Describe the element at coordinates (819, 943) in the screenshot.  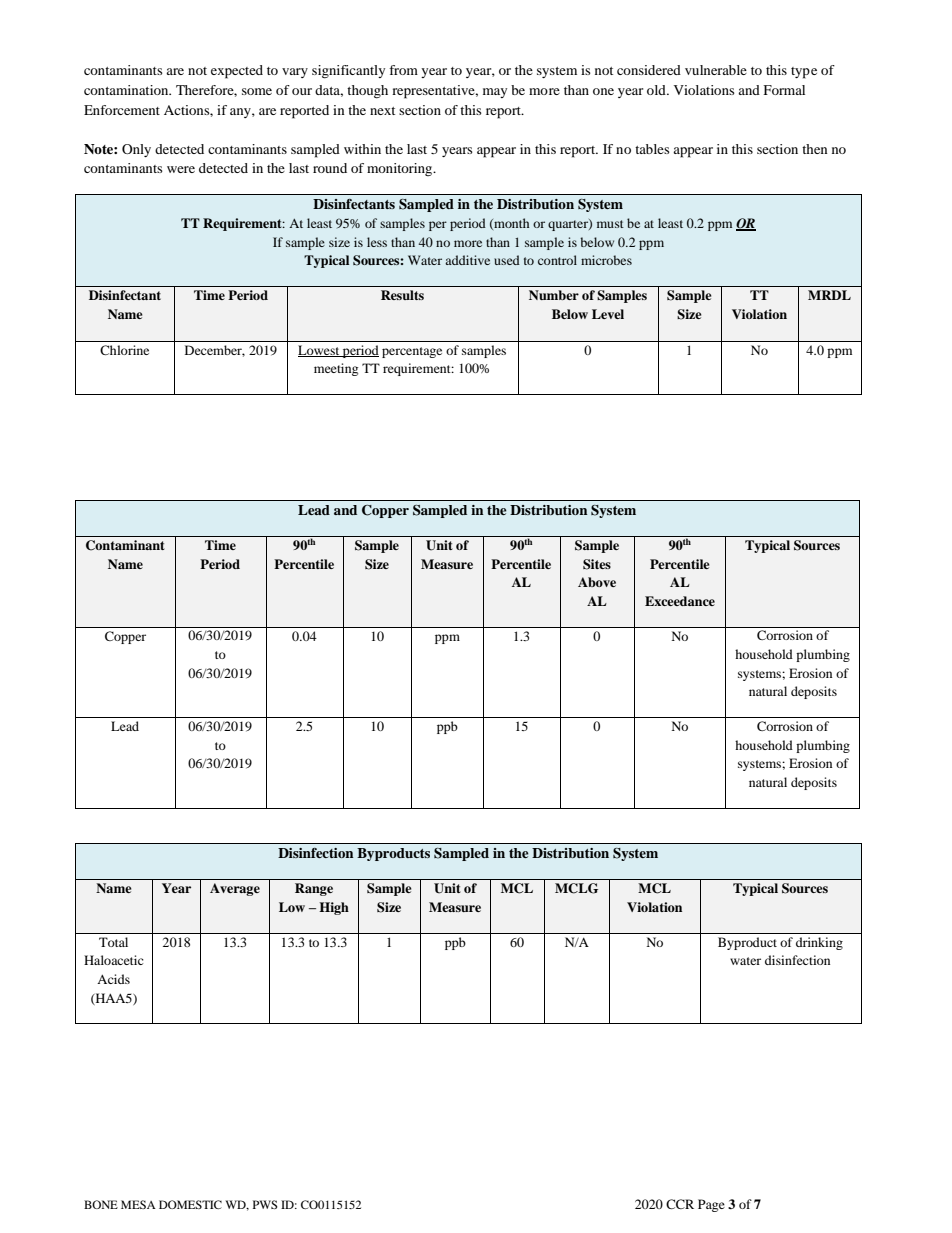
I see `drinking` at that location.
